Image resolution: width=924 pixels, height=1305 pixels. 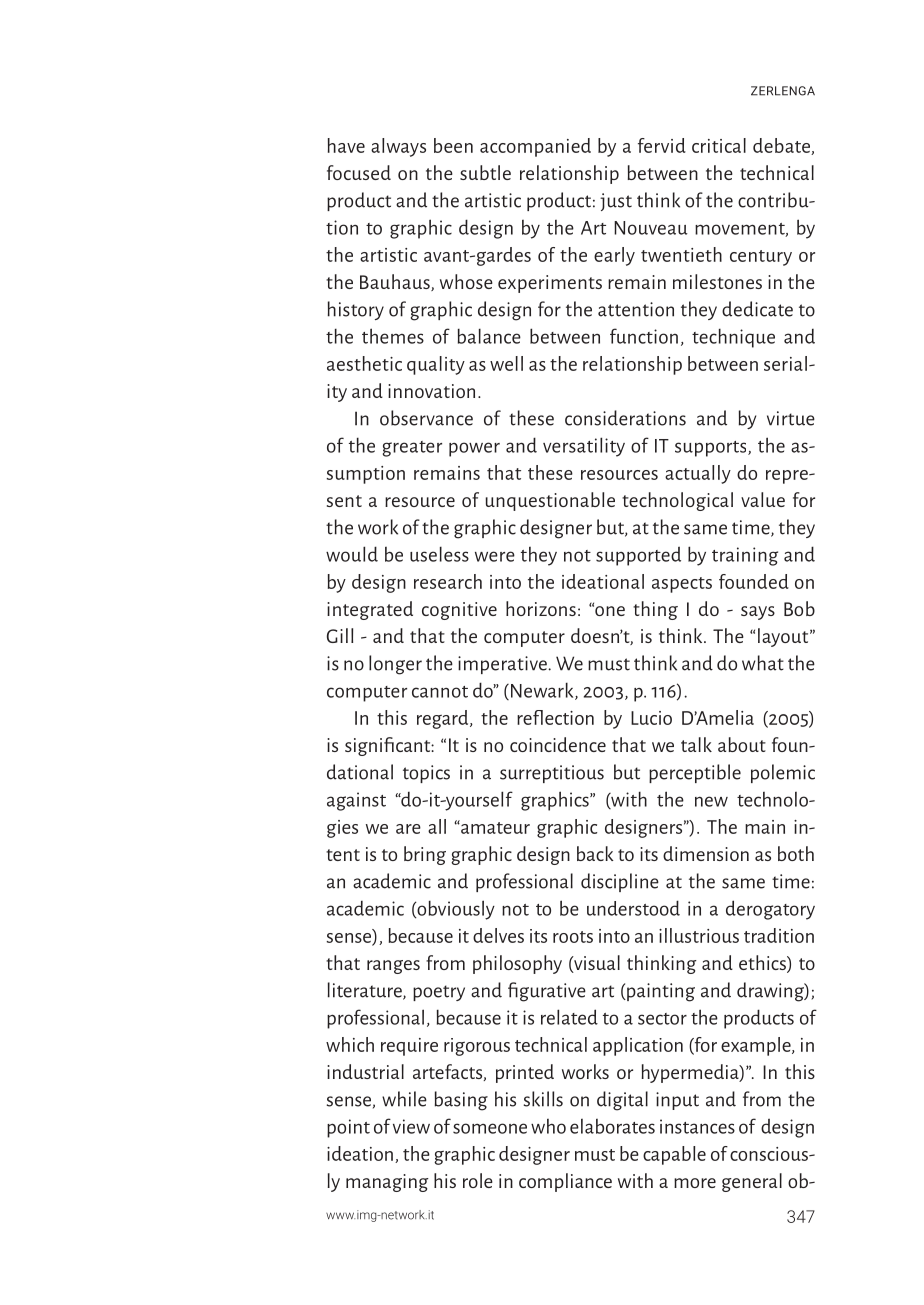 What do you see at coordinates (412, 449) in the image?
I see `greater` at bounding box center [412, 449].
